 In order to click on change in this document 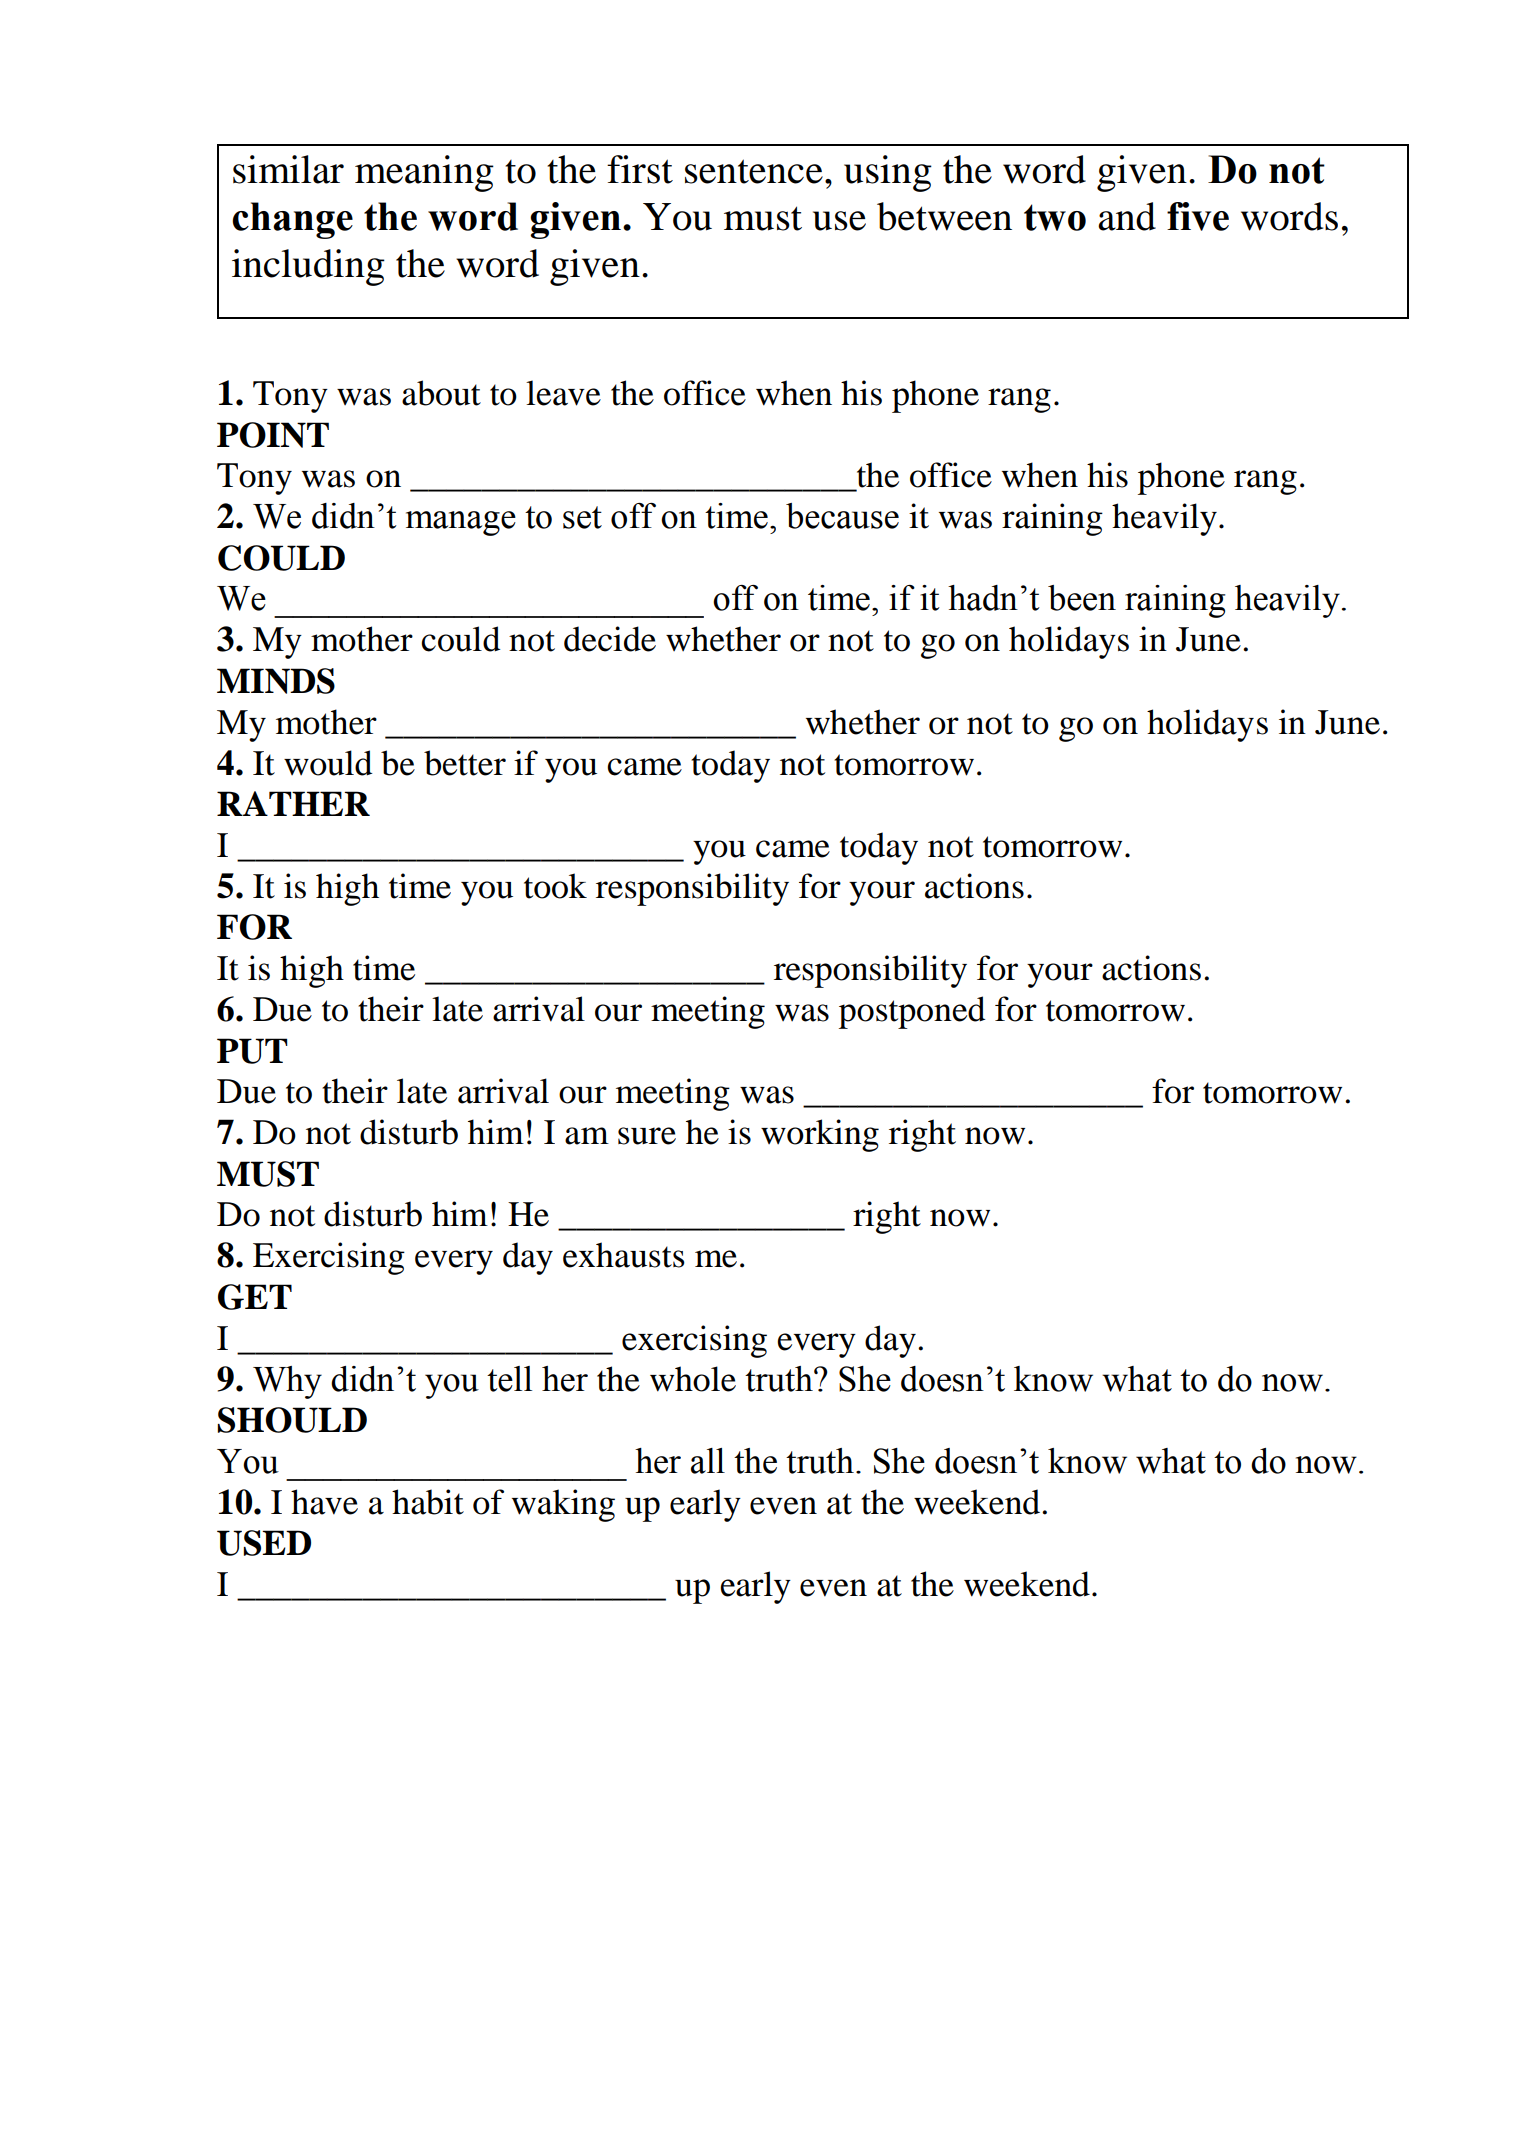, I will do `click(292, 220)`.
